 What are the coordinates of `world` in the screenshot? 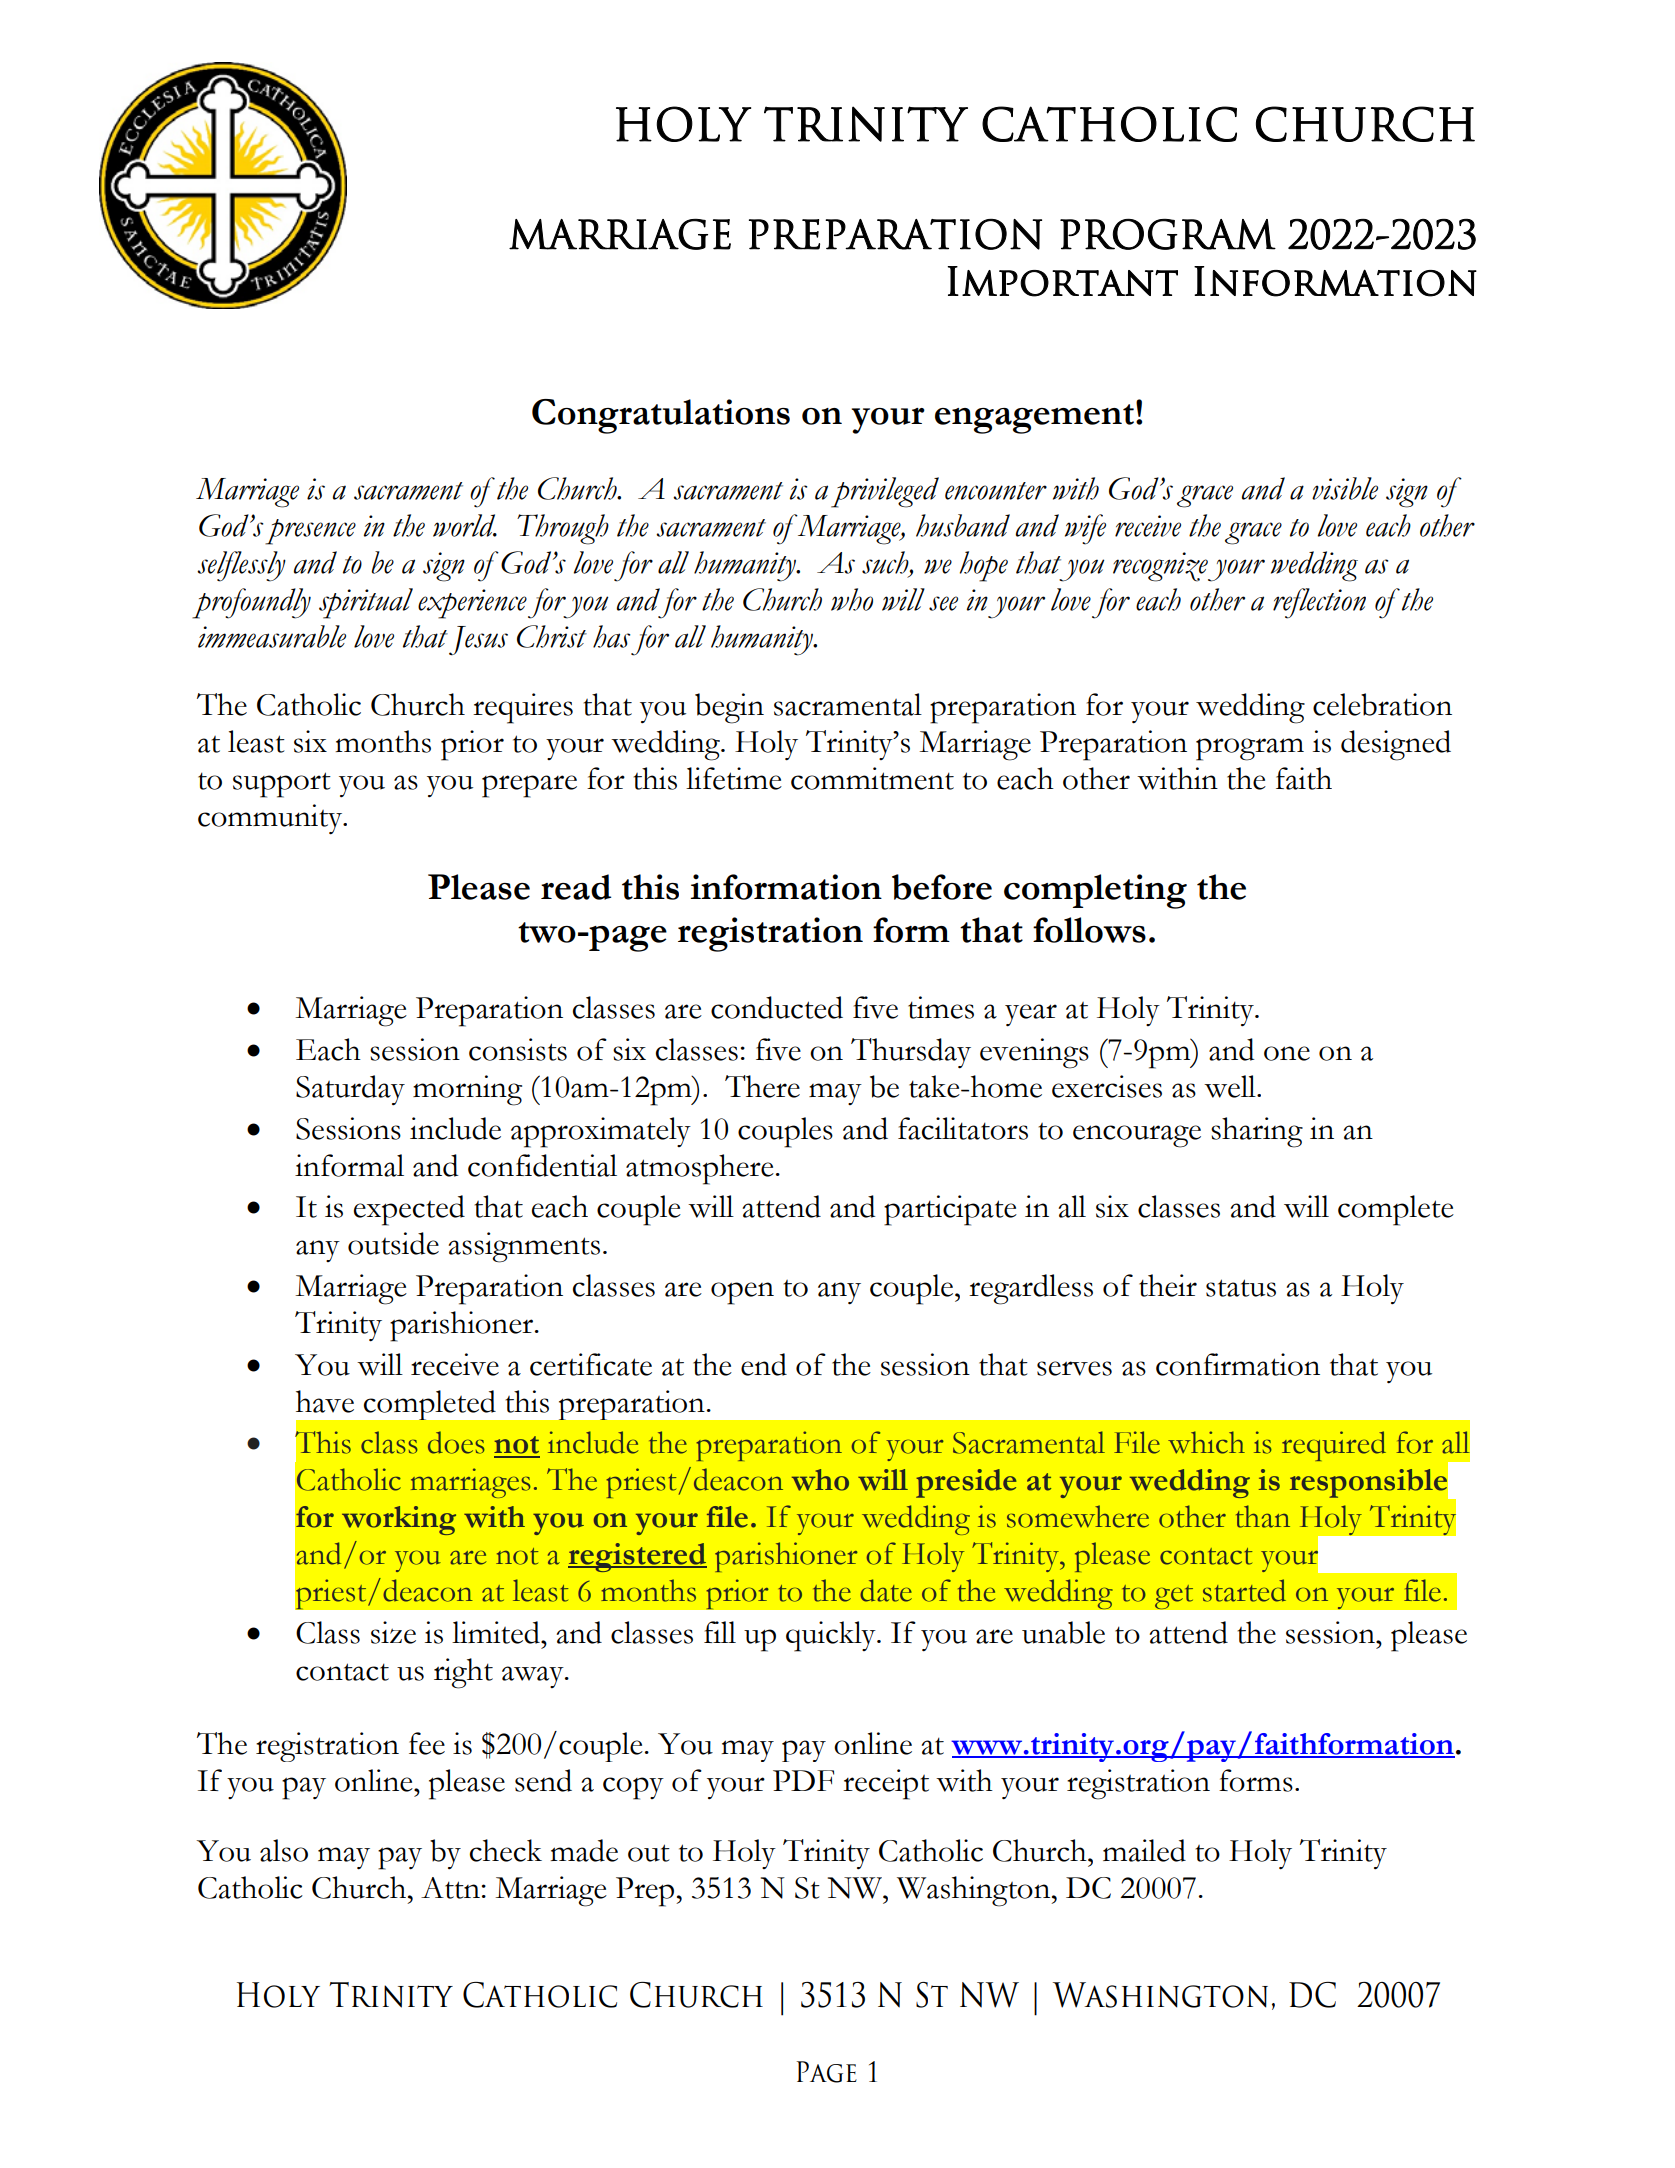 It's located at (465, 525).
